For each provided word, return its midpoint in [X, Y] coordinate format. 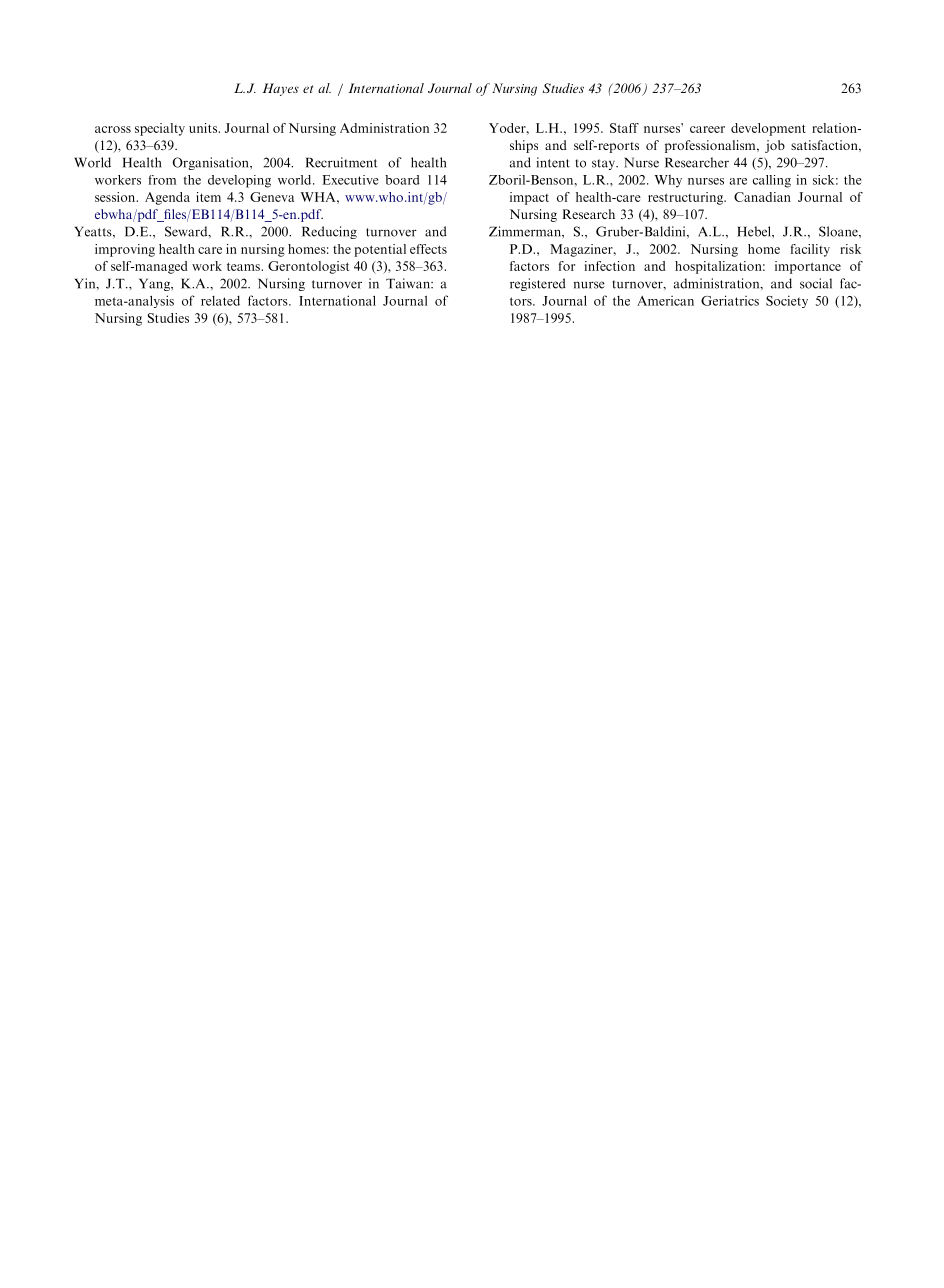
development [768, 129]
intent [553, 162]
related [220, 301]
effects [428, 249]
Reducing [329, 232]
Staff [624, 128]
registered [538, 284]
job [775, 146]
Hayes [280, 89]
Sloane [839, 231]
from [162, 180]
